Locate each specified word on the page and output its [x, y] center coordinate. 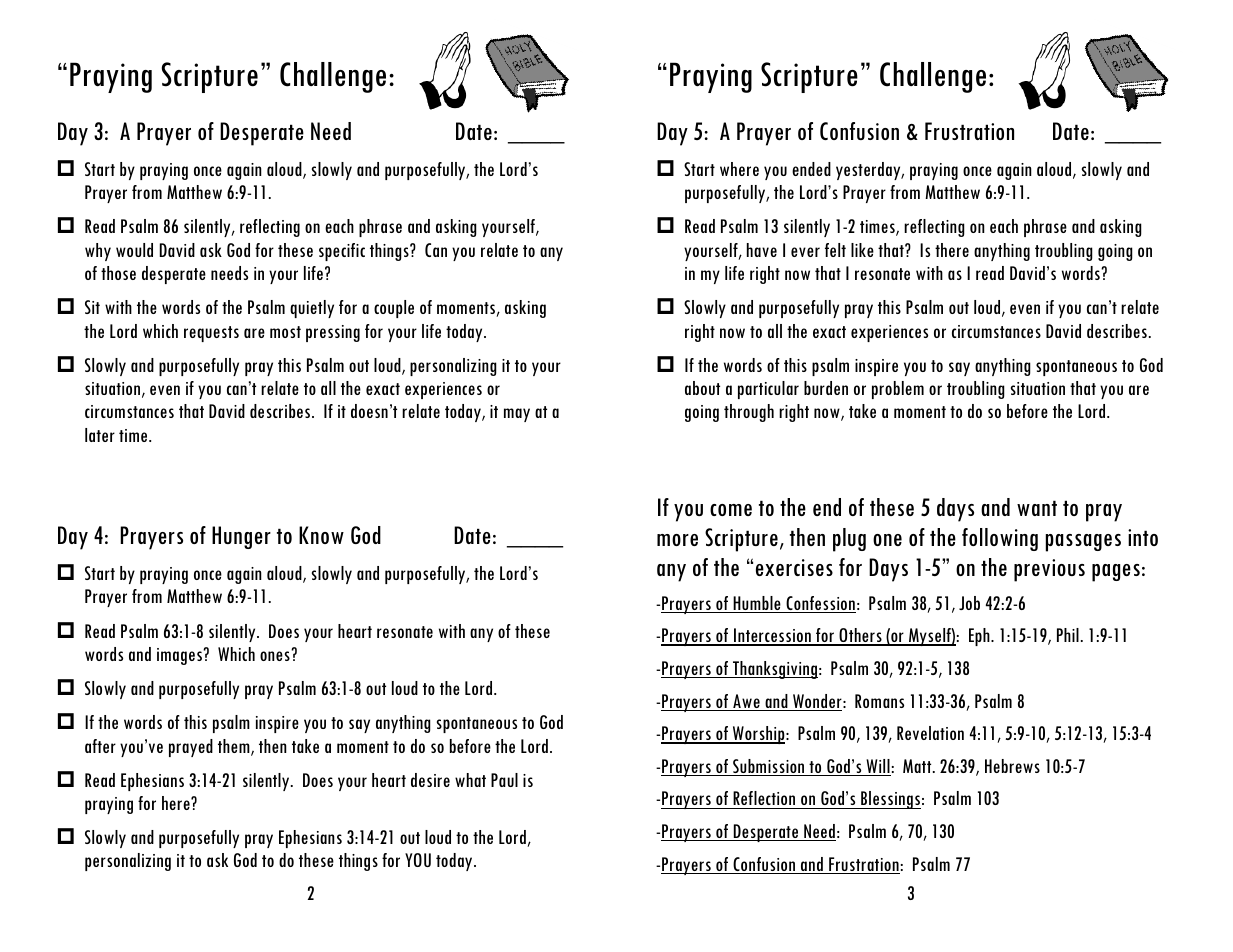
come [731, 510]
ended [811, 169]
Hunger [241, 537]
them [235, 747]
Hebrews [1012, 766]
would [134, 250]
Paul [504, 780]
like [862, 250]
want [1037, 508]
